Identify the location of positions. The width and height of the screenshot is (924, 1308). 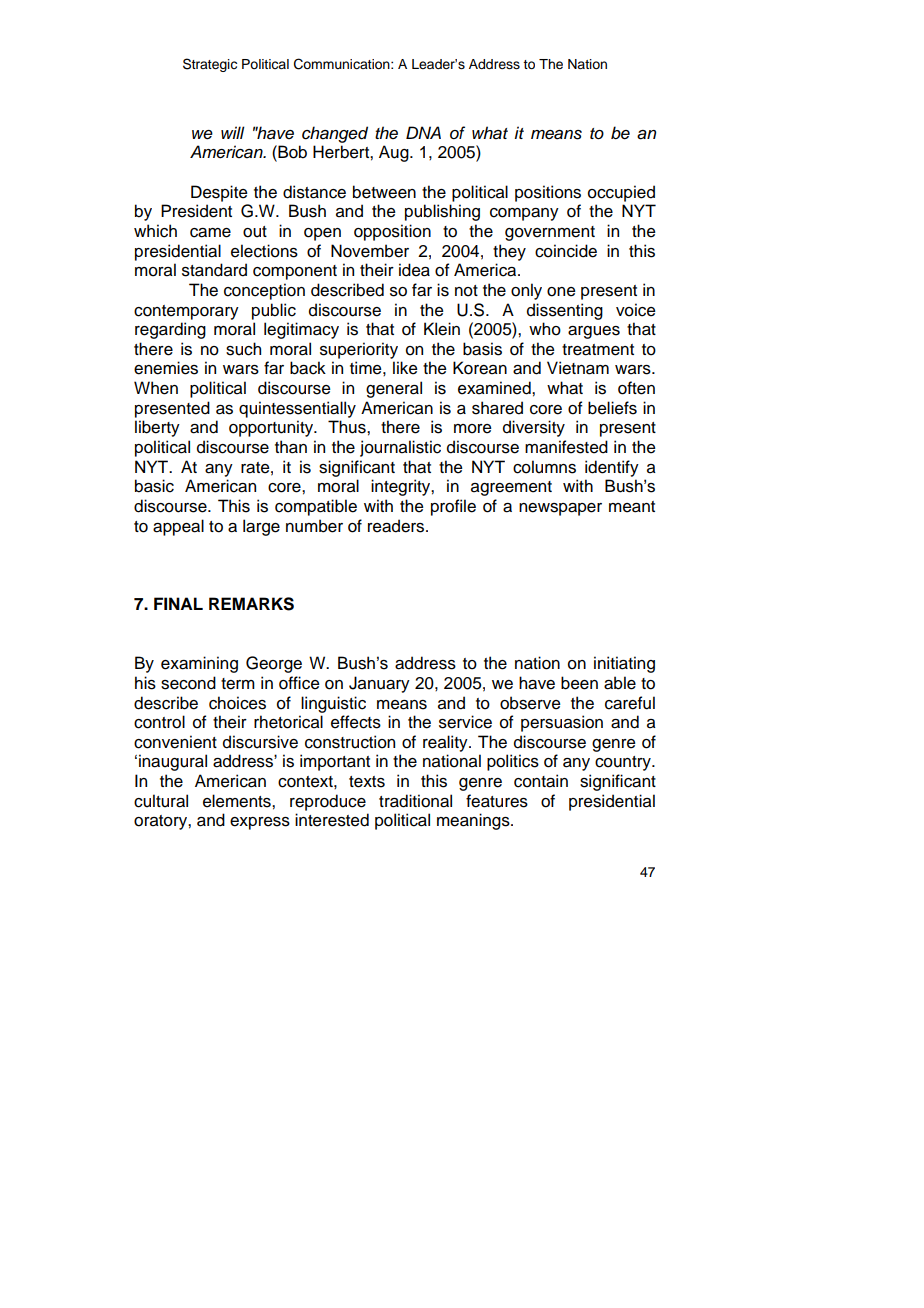
(548, 193).
